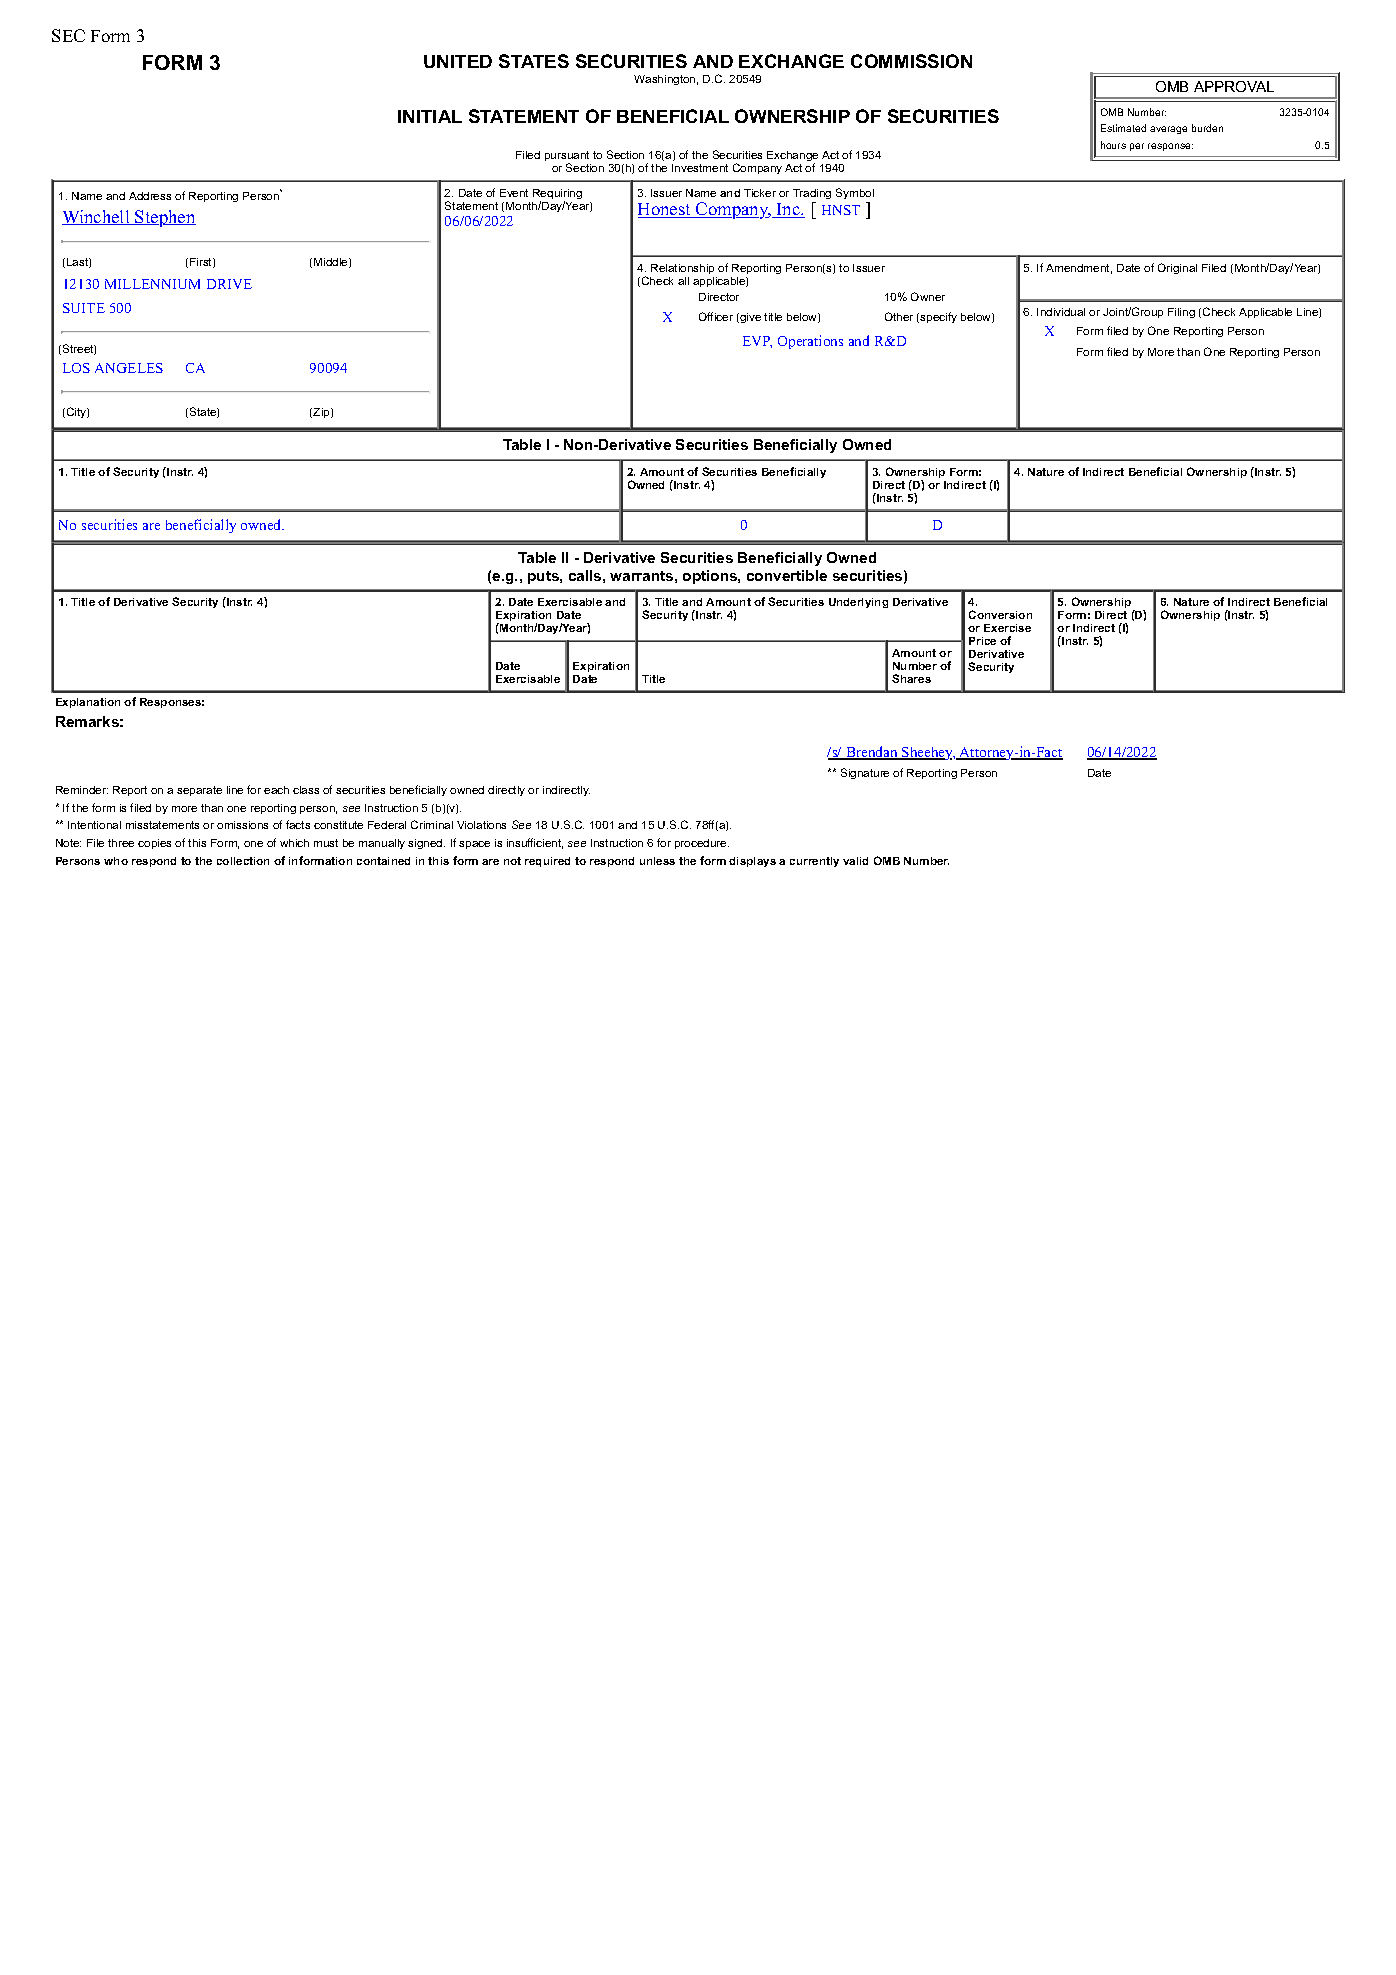 Image resolution: width=1396 pixels, height=1975 pixels. I want to click on UNITED, so click(458, 61).
